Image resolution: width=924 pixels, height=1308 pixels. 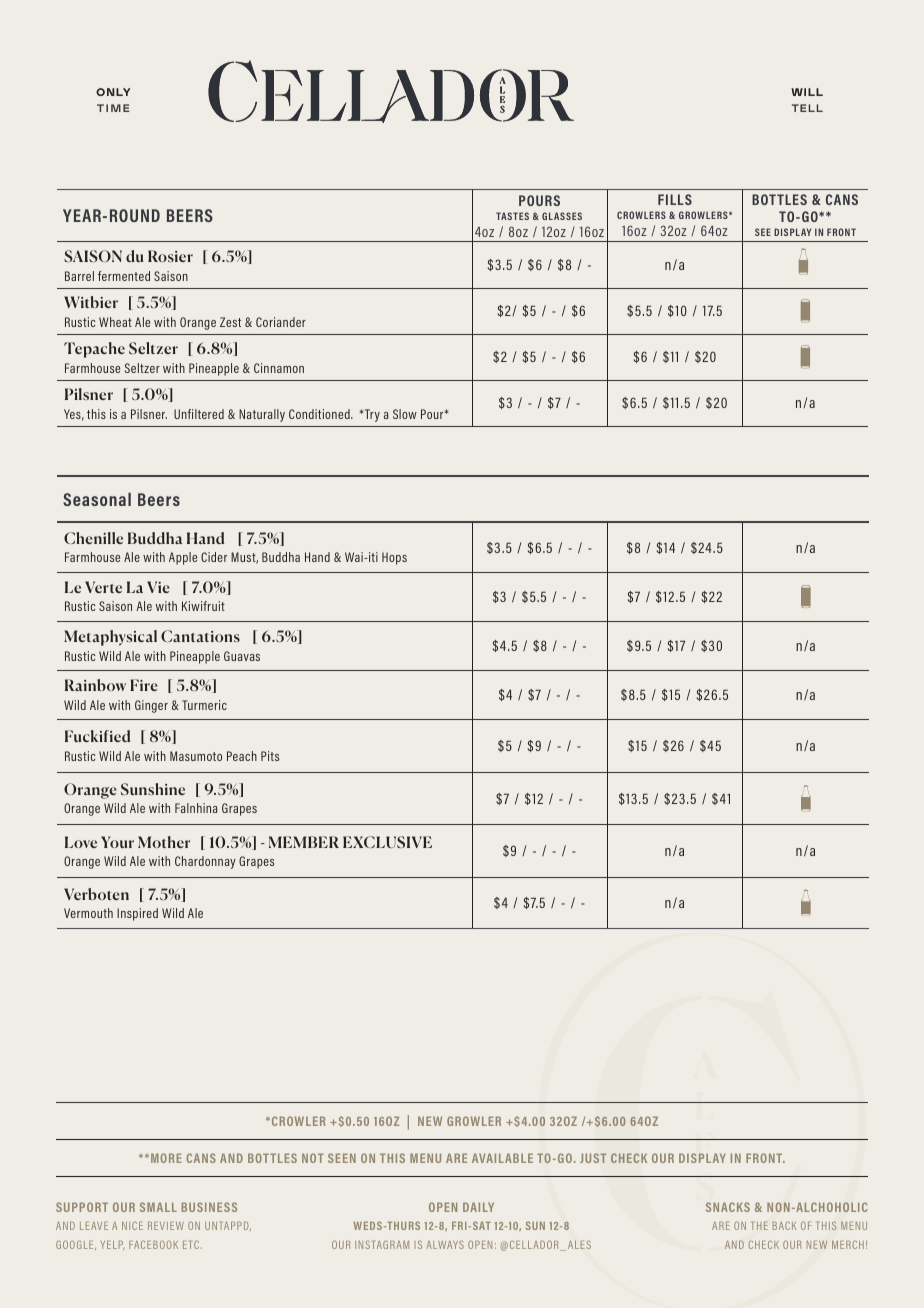 I want to click on FILLS, so click(x=675, y=199).
